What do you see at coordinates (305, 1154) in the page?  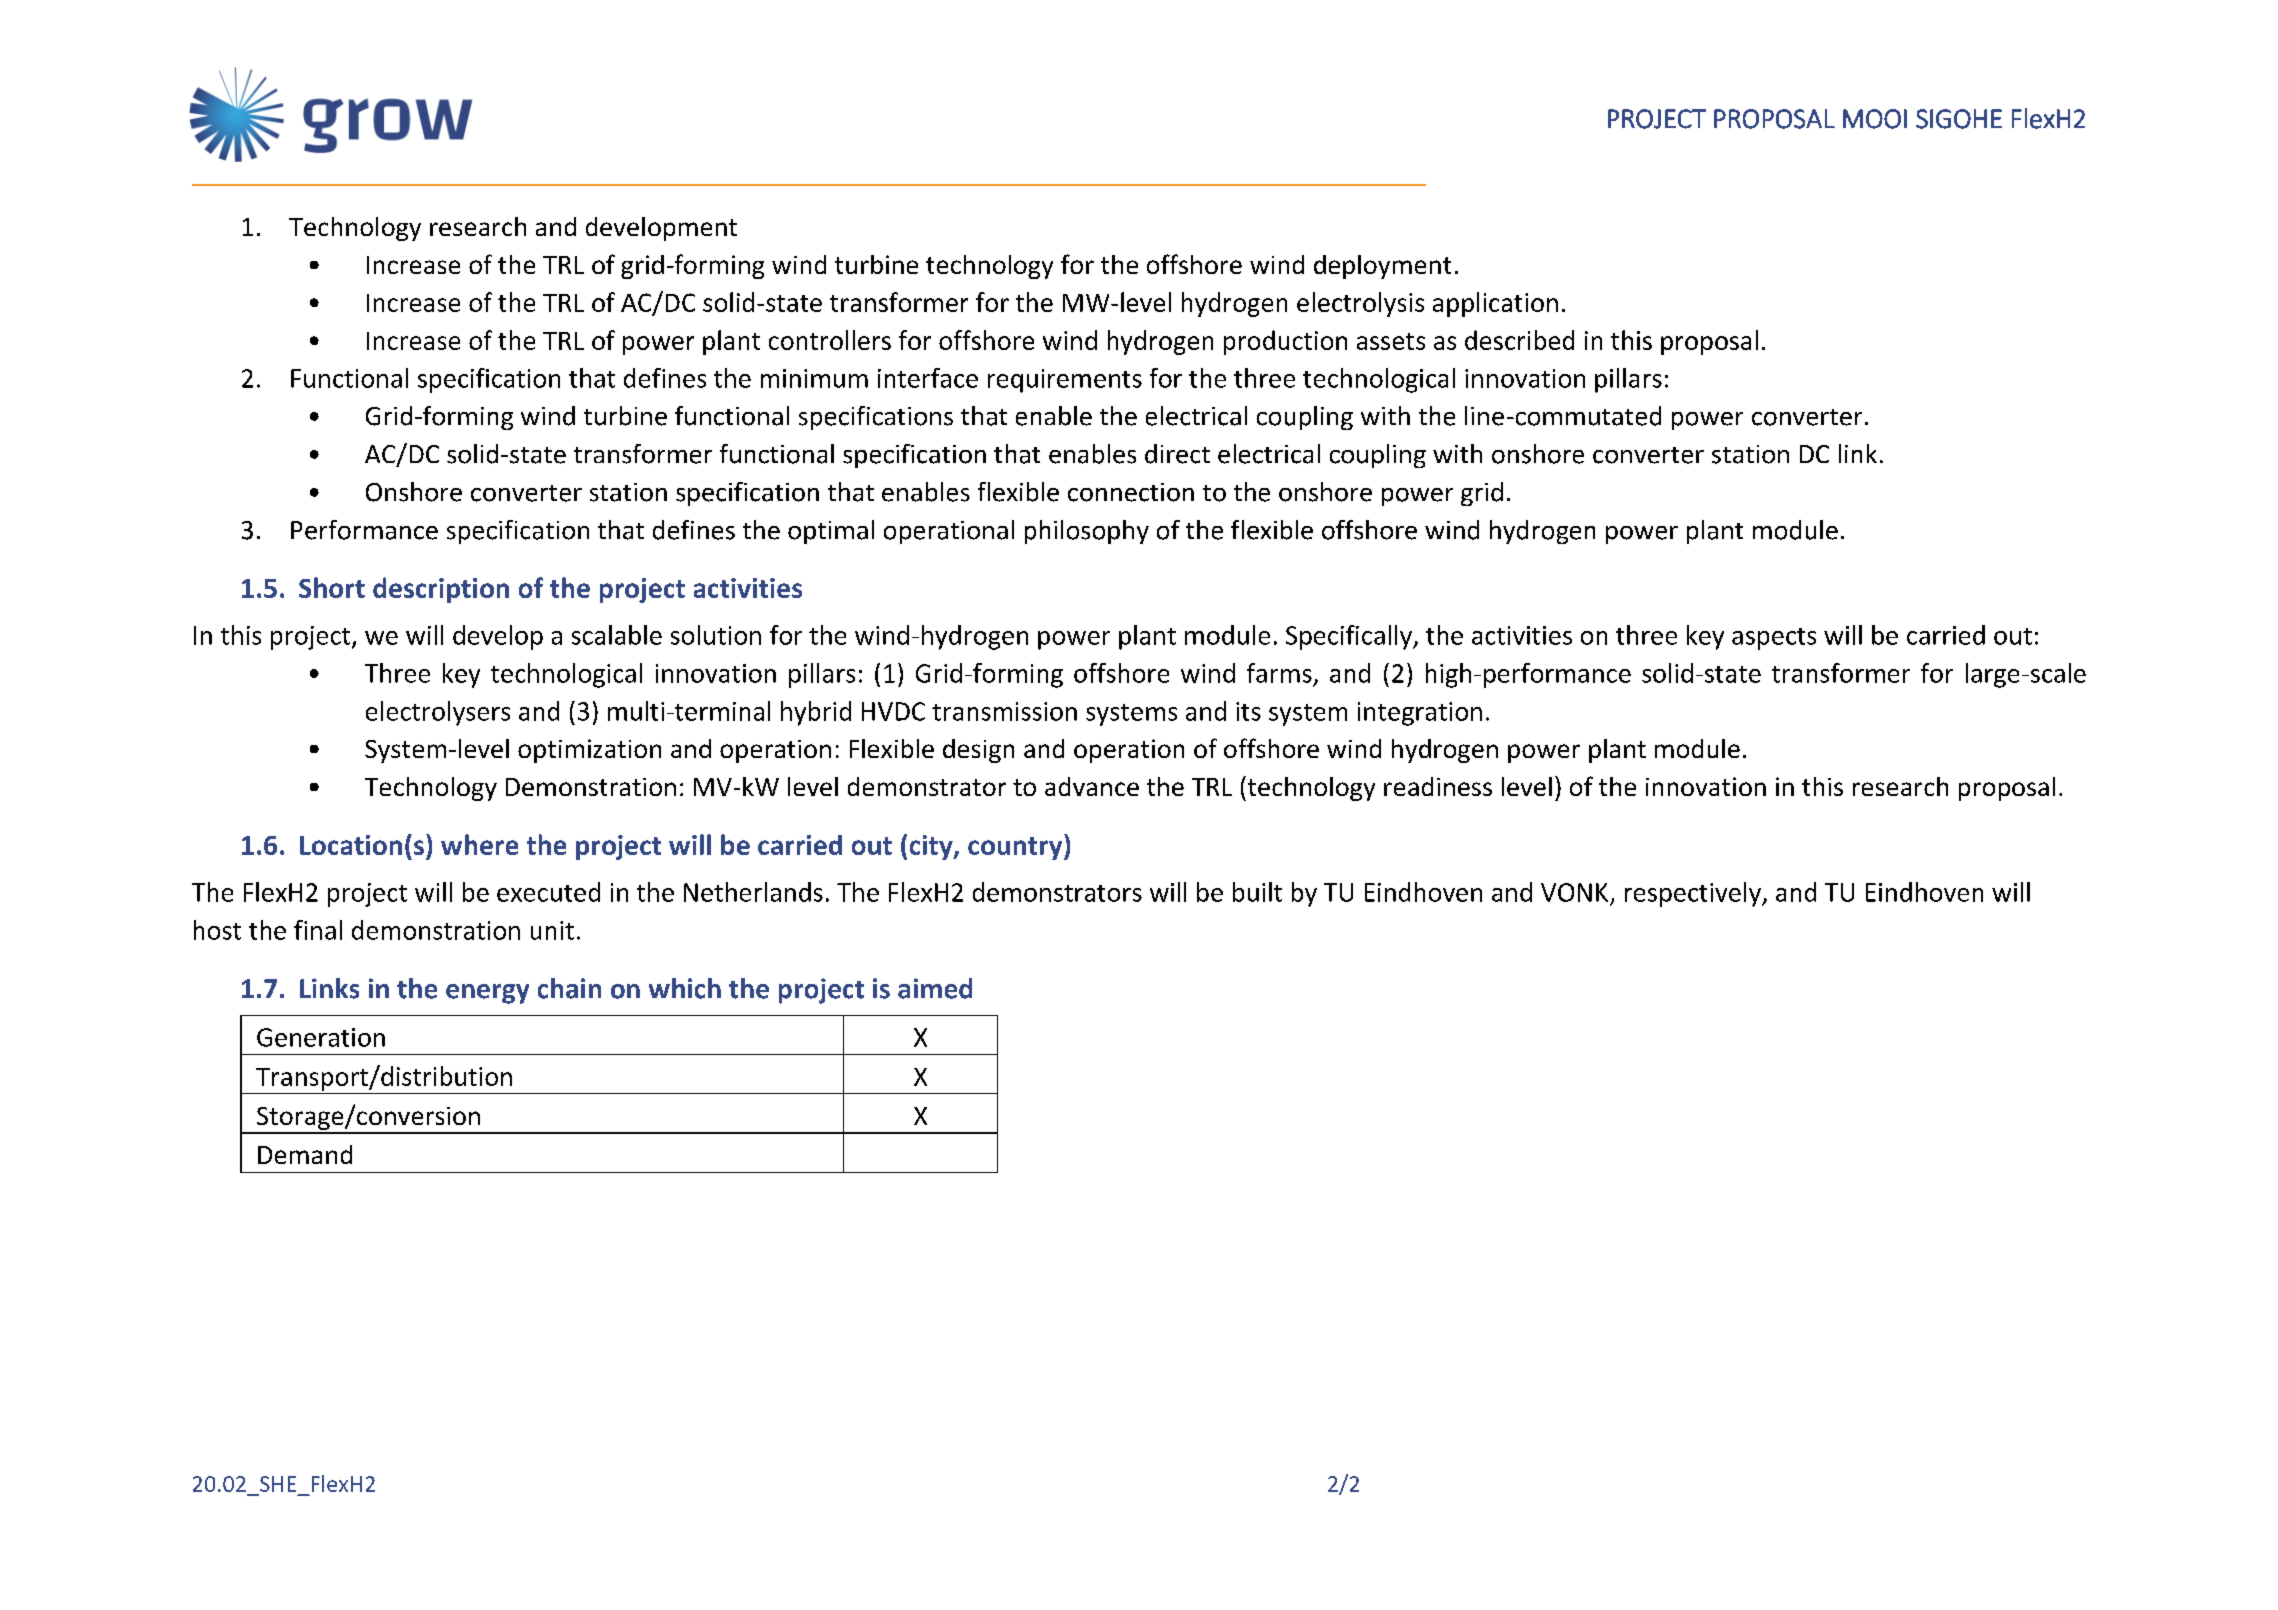 I see `Demand` at bounding box center [305, 1154].
